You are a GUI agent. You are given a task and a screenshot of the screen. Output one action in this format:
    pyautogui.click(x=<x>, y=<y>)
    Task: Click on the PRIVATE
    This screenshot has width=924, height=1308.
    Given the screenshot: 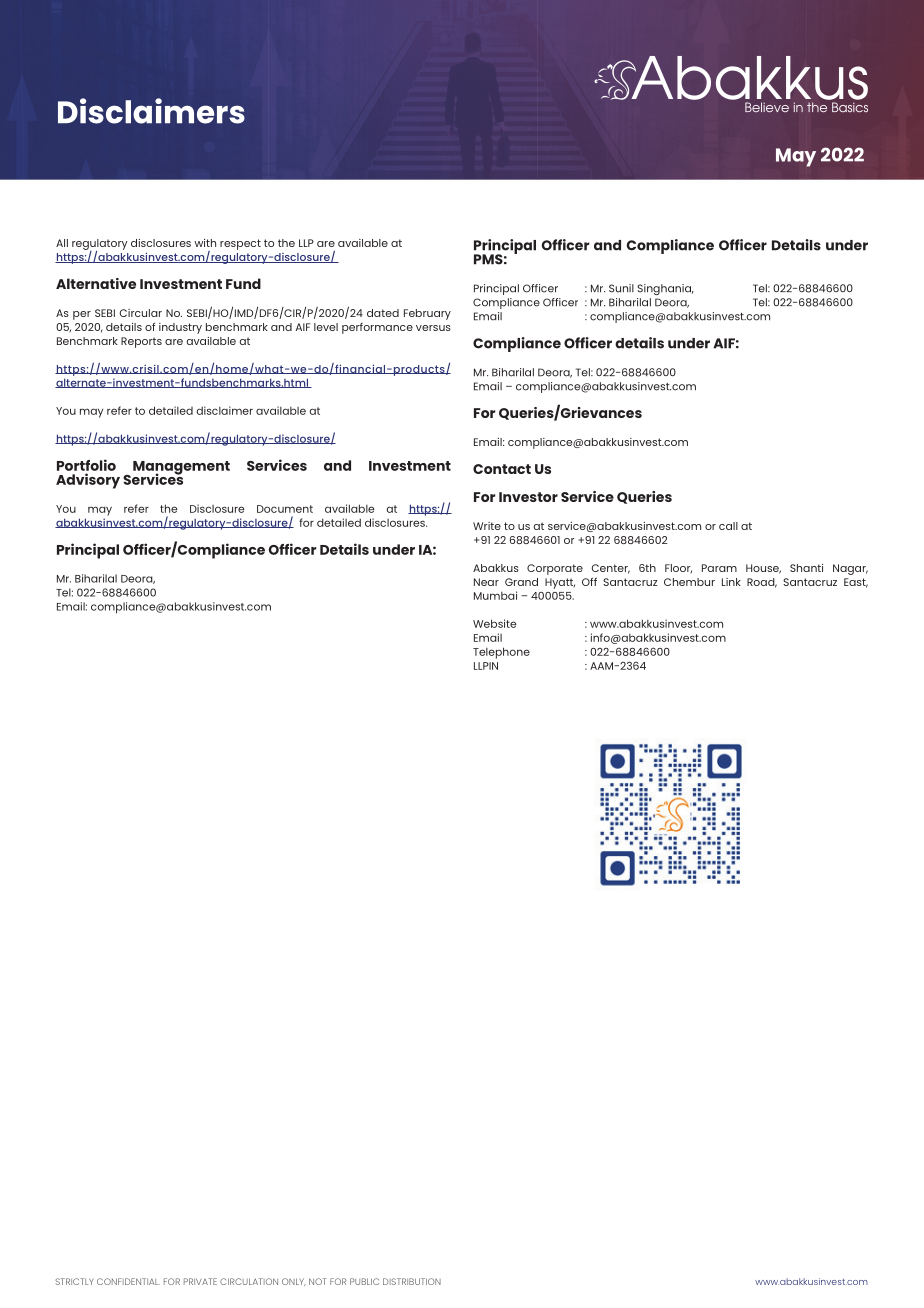 What is the action you would take?
    pyautogui.click(x=200, y=1281)
